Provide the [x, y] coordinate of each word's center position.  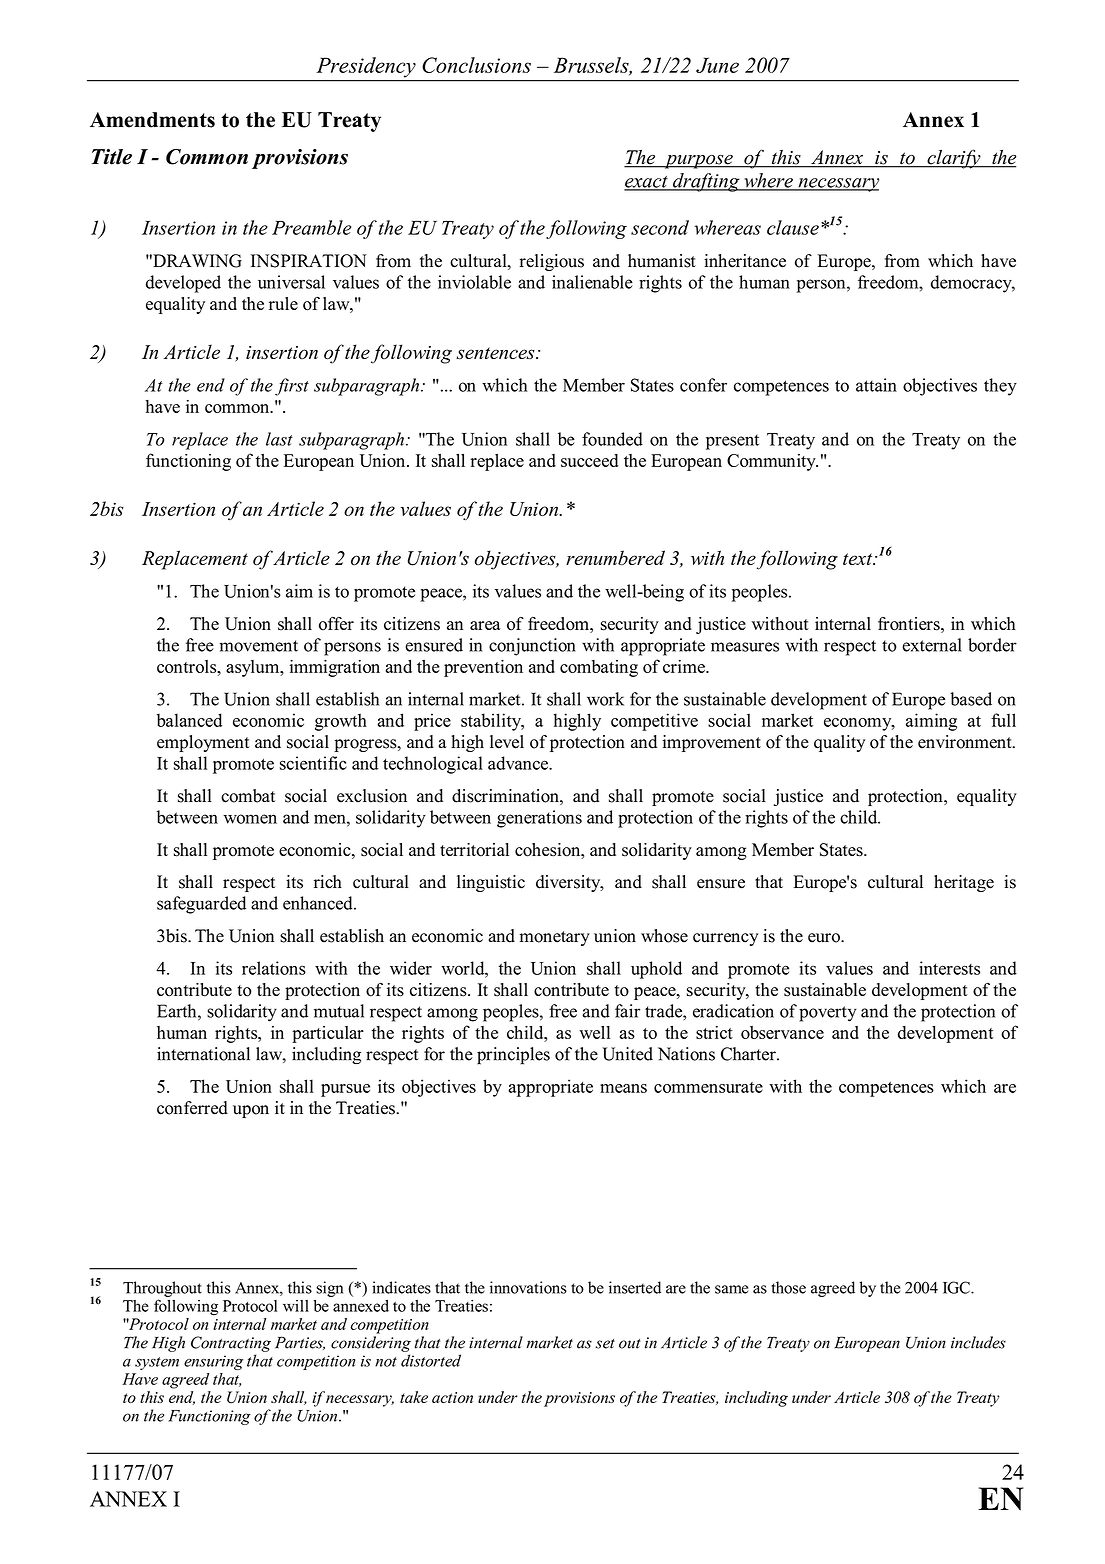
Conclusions [476, 65]
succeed [589, 460]
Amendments [152, 120]
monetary [555, 938]
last [279, 439]
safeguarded [201, 905]
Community [772, 462]
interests [949, 968]
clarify [954, 159]
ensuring [213, 1362]
